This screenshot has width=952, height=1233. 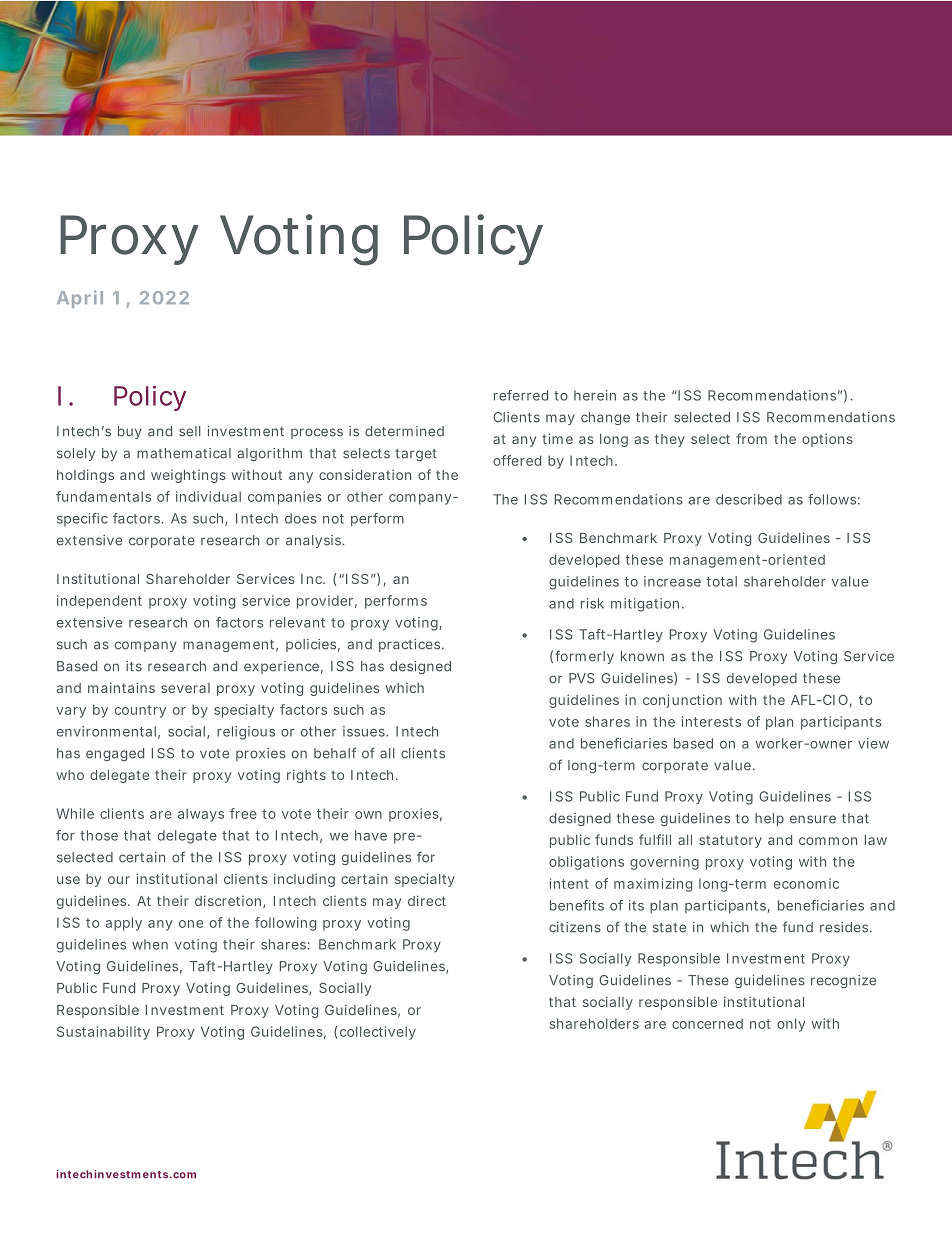 I want to click on have, so click(x=371, y=835).
